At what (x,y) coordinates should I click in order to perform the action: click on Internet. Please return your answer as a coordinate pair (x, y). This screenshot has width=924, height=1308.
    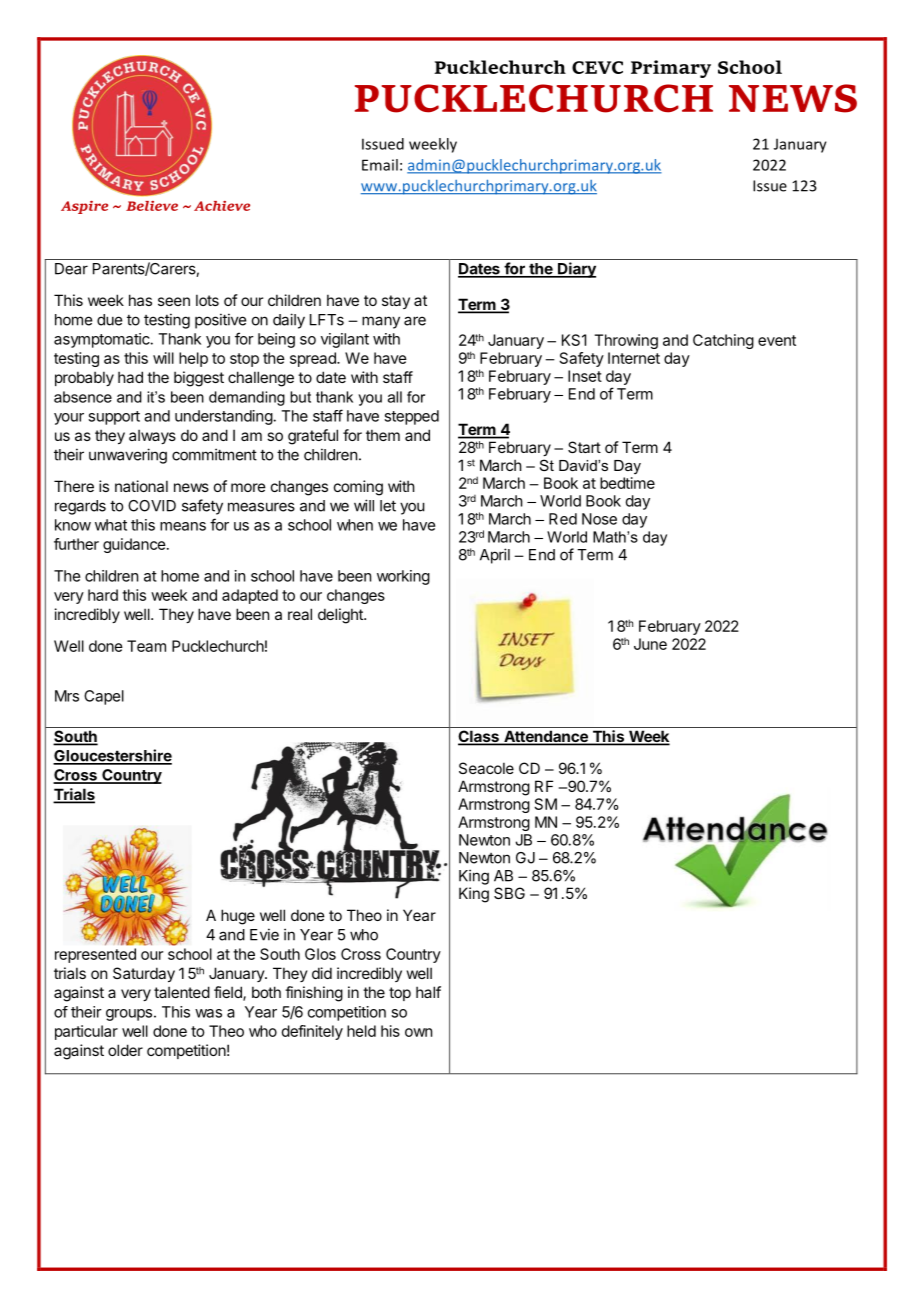
    Looking at the image, I should click on (634, 358).
